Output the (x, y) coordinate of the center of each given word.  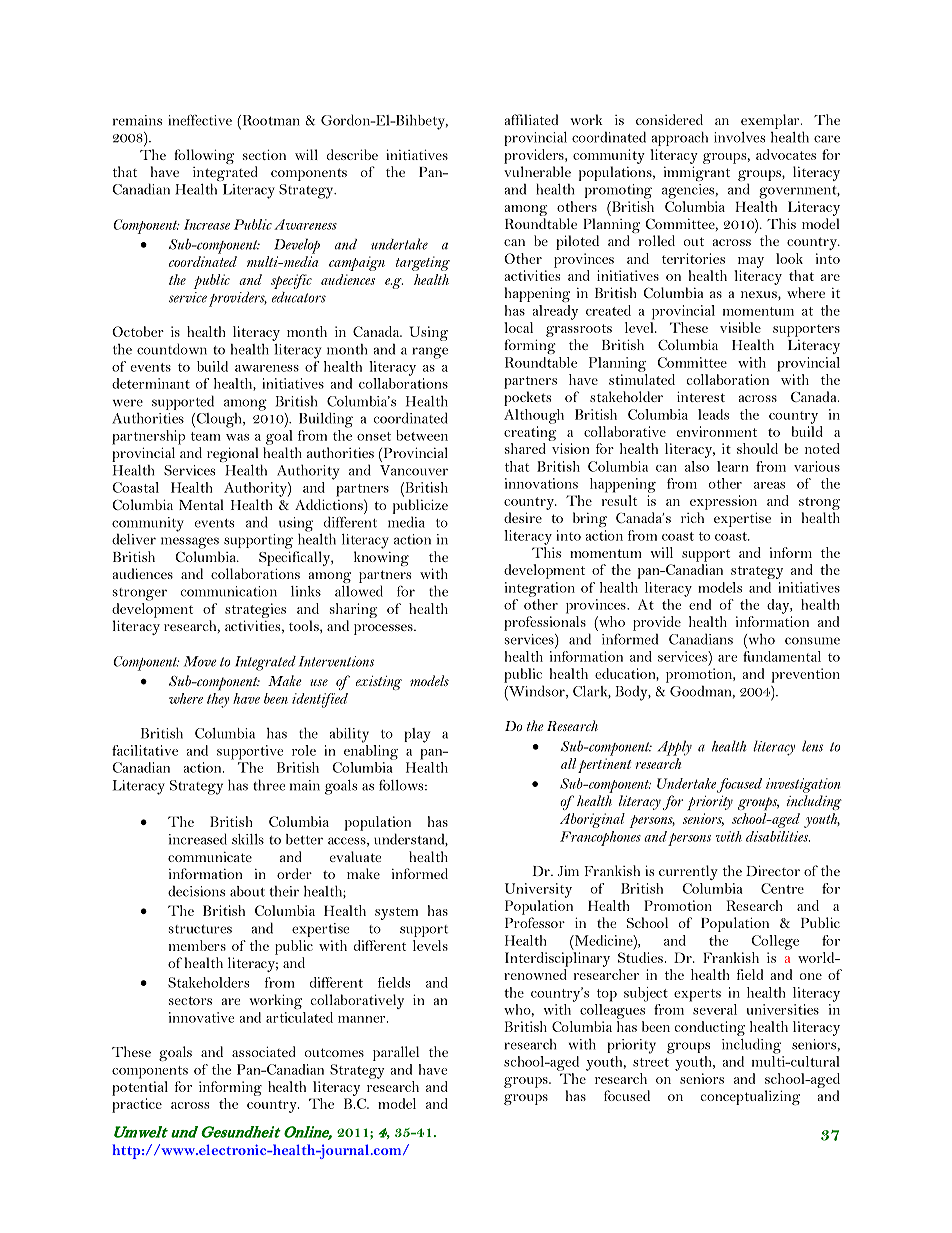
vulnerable (537, 171)
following (204, 156)
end (700, 604)
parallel (396, 1053)
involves (739, 137)
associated (264, 1051)
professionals (545, 623)
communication (229, 591)
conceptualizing (750, 1097)
